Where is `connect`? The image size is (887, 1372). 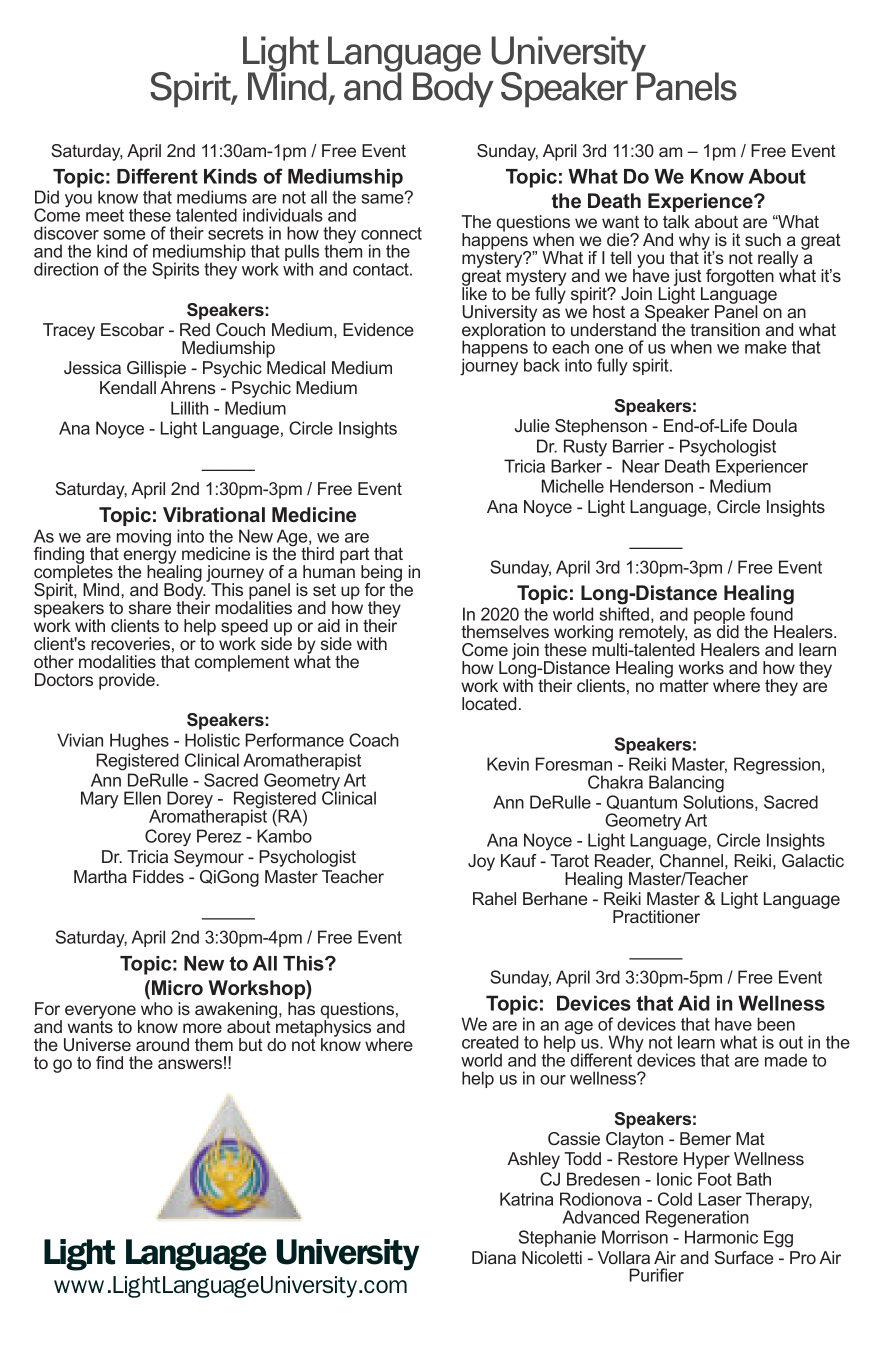 connect is located at coordinates (391, 233).
